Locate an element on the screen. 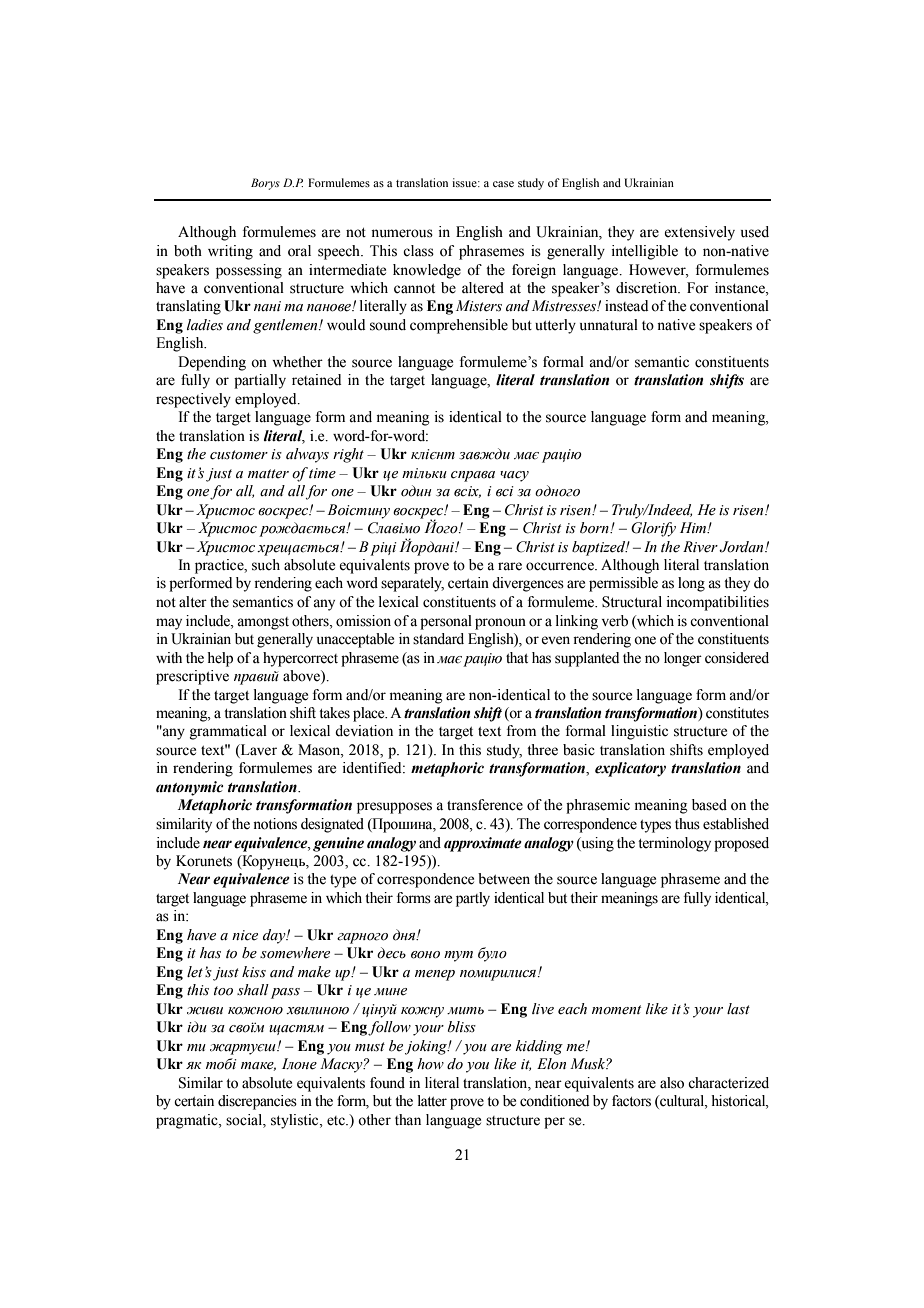 The width and height of the screenshot is (924, 1308). discrepancies is located at coordinates (257, 1102).
